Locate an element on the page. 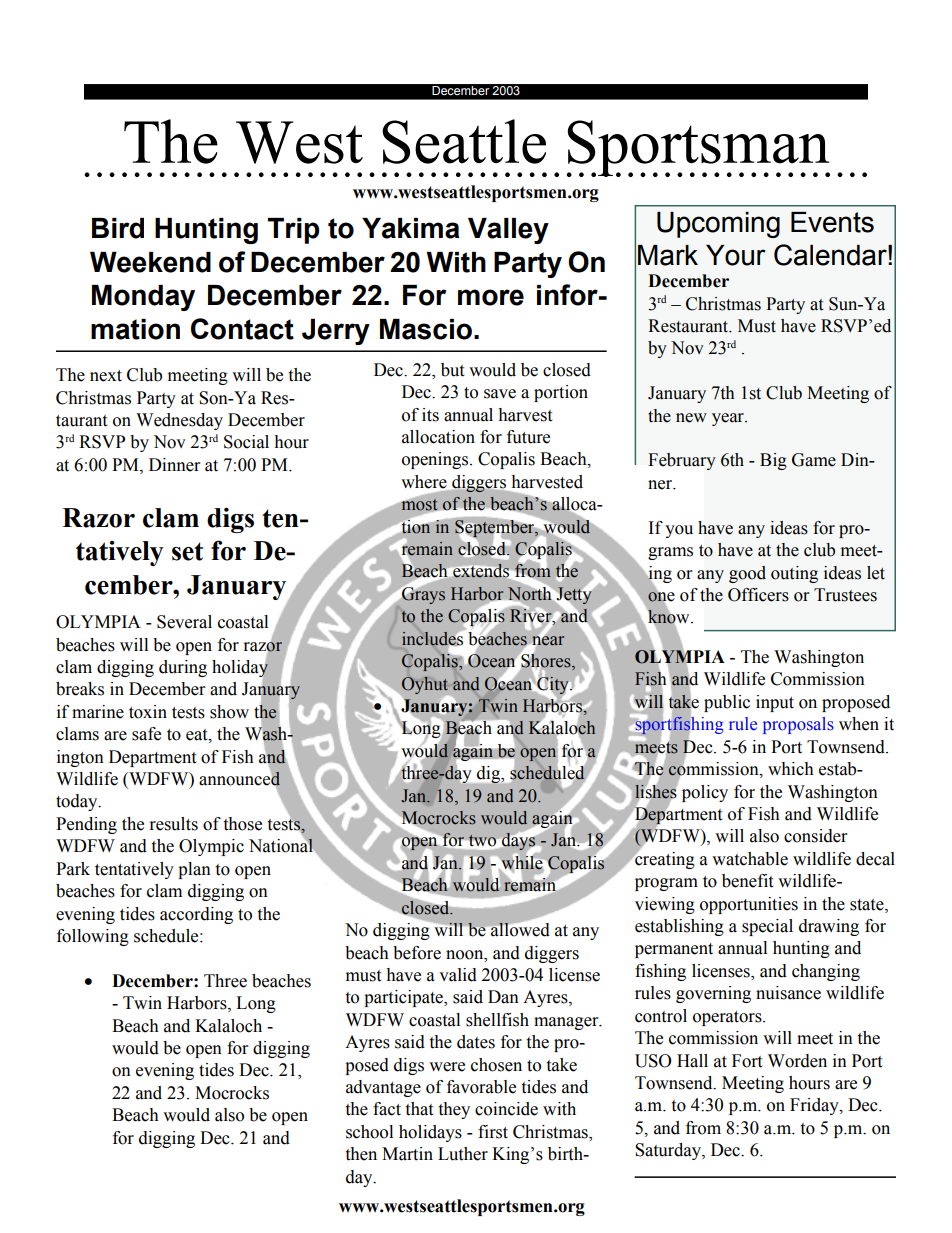 The width and height of the document is (952, 1233). Friday is located at coordinates (815, 1106).
